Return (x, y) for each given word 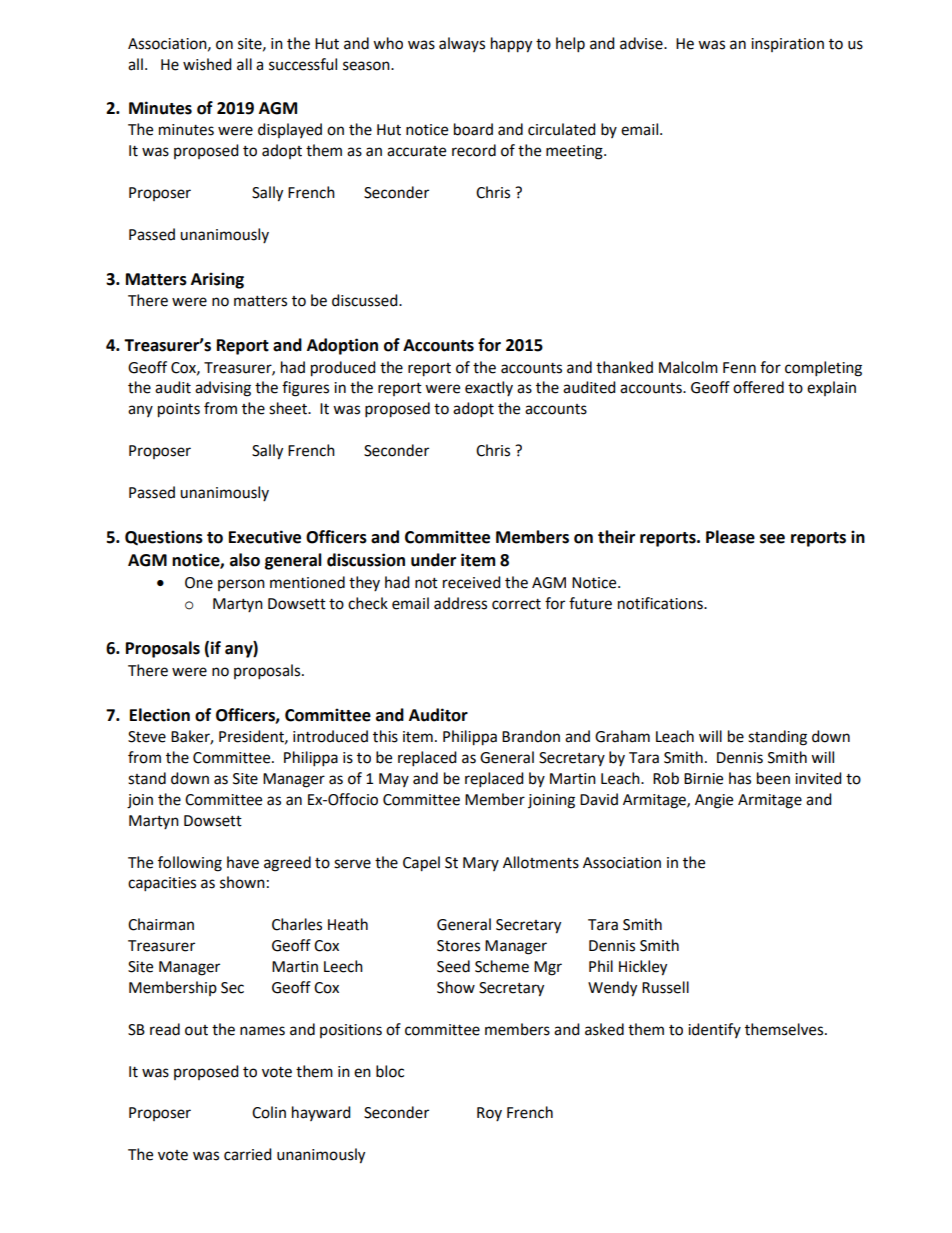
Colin (269, 1112)
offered (758, 387)
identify (714, 1030)
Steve (147, 737)
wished (207, 64)
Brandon (531, 736)
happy (511, 45)
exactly (489, 388)
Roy (489, 1114)
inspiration (787, 45)
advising (223, 389)
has (740, 778)
